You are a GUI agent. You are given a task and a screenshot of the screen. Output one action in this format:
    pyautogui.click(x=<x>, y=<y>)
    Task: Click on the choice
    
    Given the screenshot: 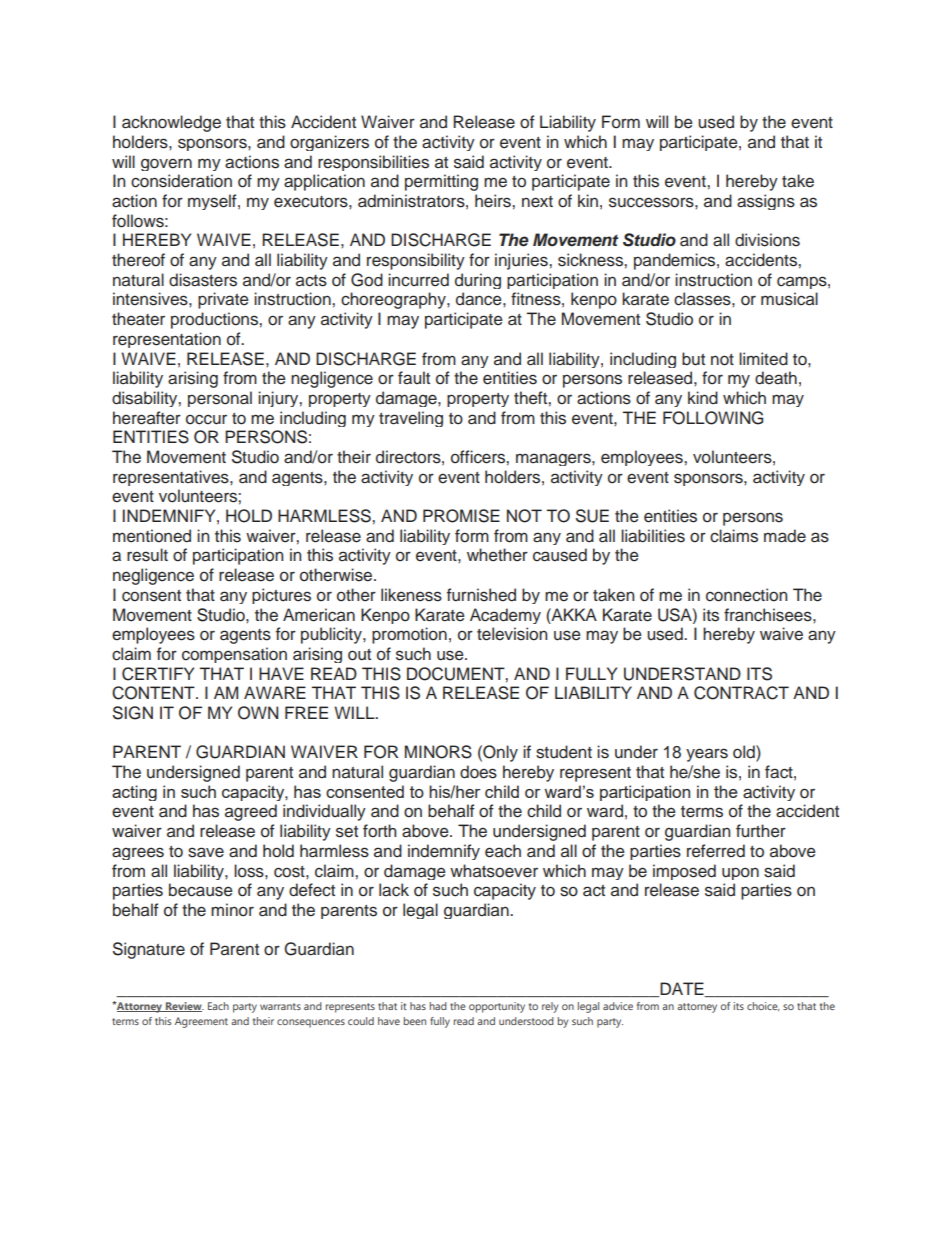 What is the action you would take?
    pyautogui.click(x=763, y=1006)
